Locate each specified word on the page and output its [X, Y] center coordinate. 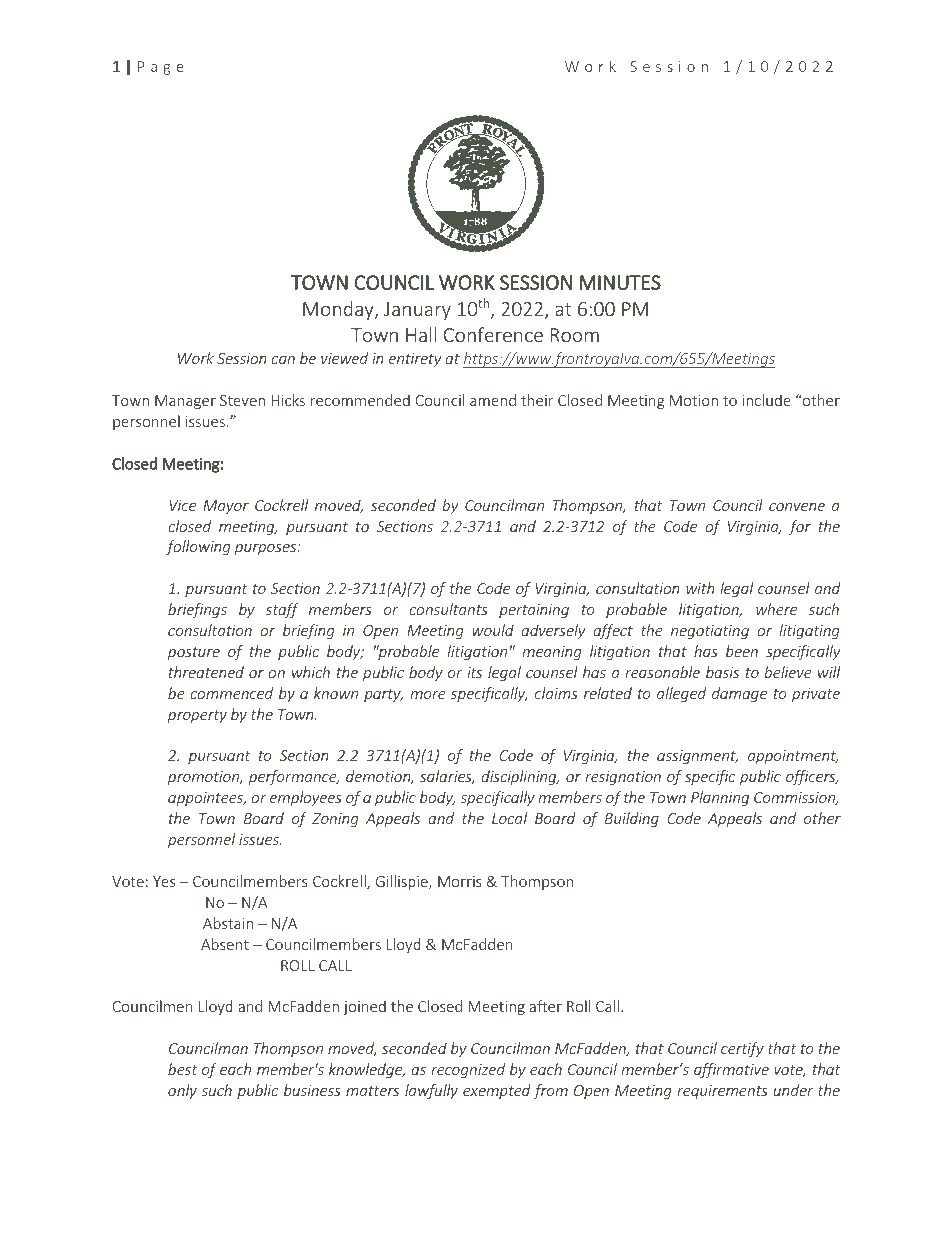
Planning [720, 798]
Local [509, 818]
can [283, 360]
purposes [267, 549]
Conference [493, 334]
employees [306, 798]
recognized [468, 1070]
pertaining [534, 611]
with [700, 588]
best [183, 1069]
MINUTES [620, 282]
